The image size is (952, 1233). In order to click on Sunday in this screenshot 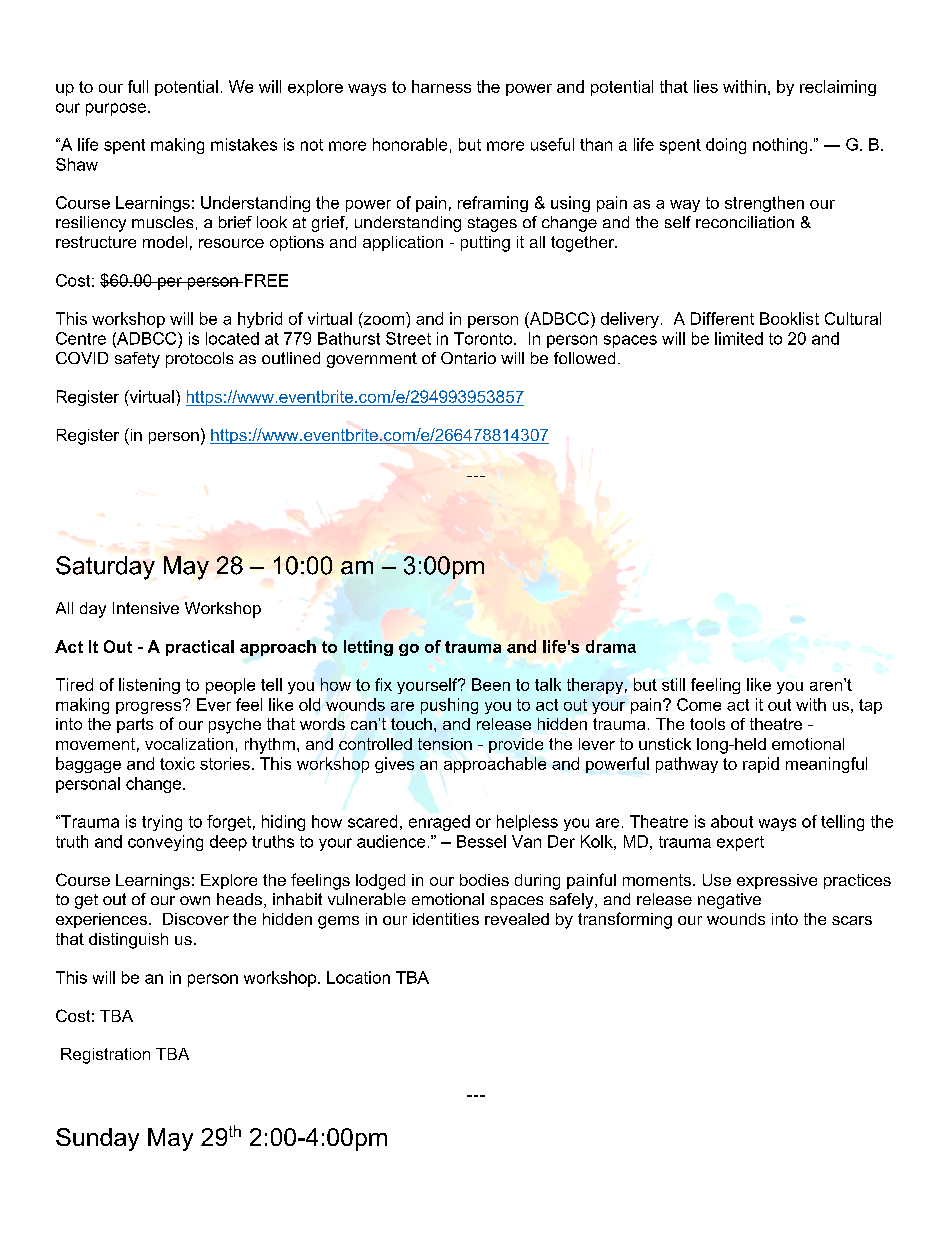, I will do `click(97, 1139)`.
